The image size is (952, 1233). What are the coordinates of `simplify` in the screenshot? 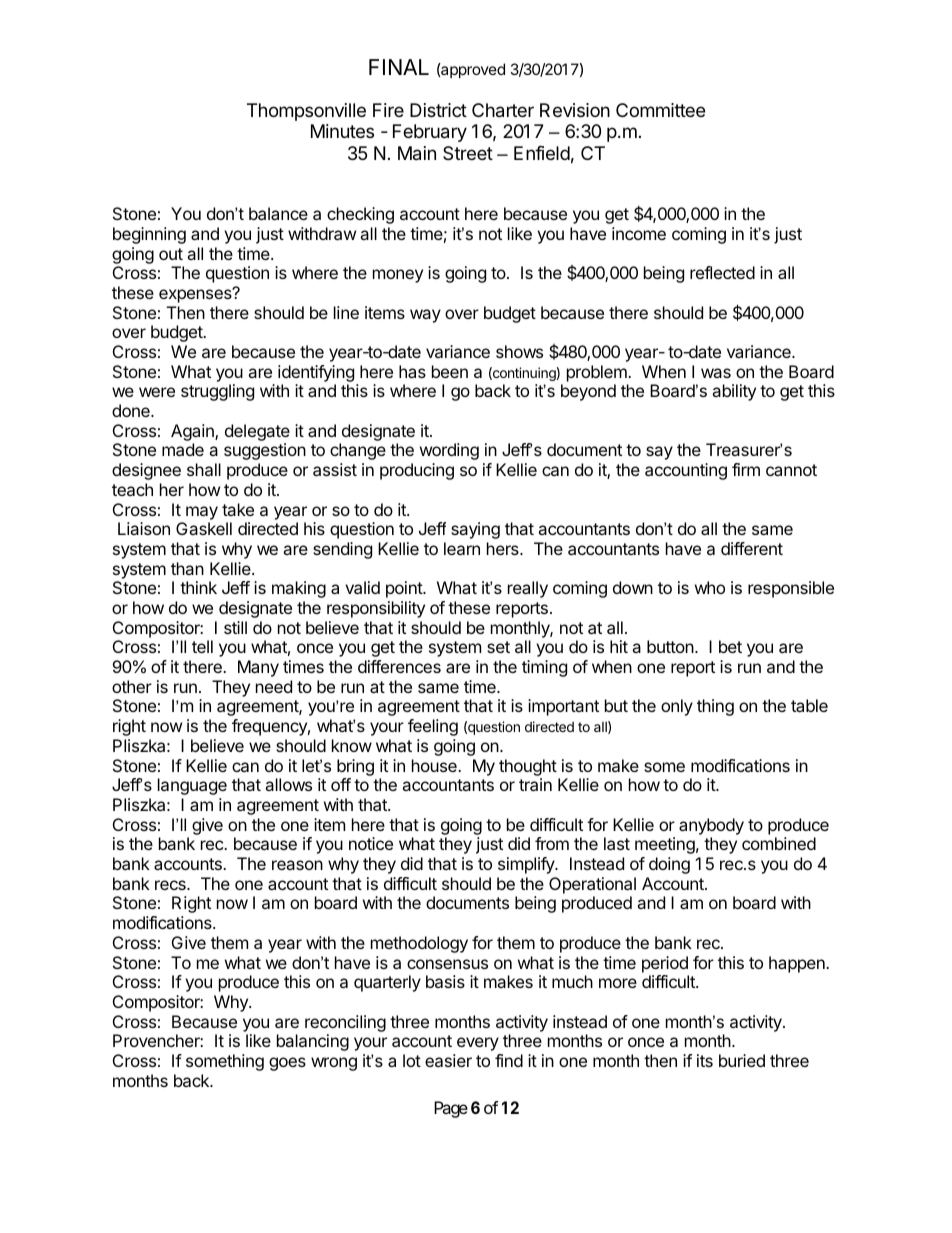 It's located at (527, 865).
